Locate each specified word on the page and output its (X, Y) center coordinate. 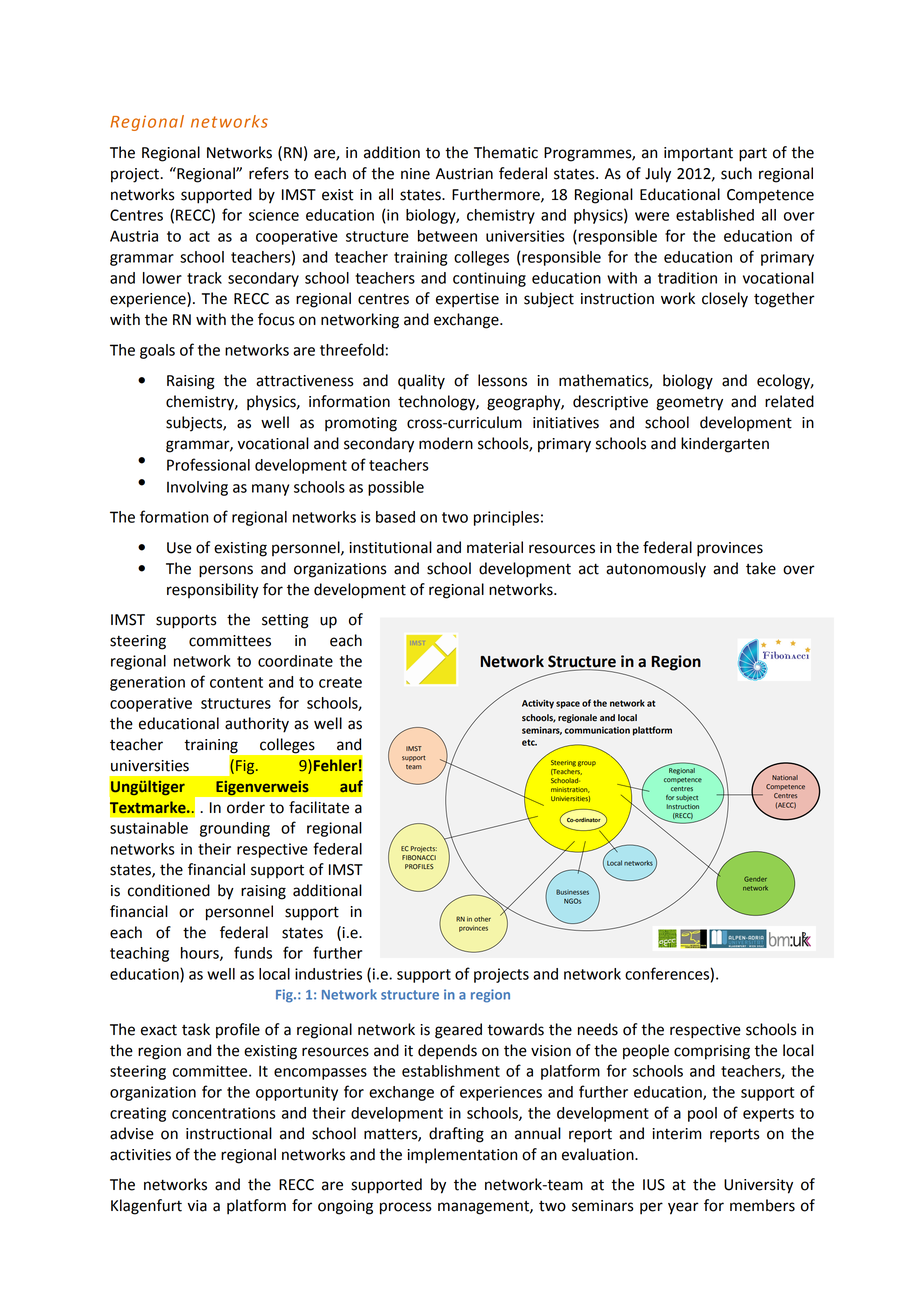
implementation (462, 1156)
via (197, 1206)
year (683, 1208)
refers (269, 173)
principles (506, 518)
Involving (197, 488)
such (736, 173)
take (761, 568)
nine (415, 174)
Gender (755, 879)
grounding (235, 829)
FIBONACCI (419, 857)
